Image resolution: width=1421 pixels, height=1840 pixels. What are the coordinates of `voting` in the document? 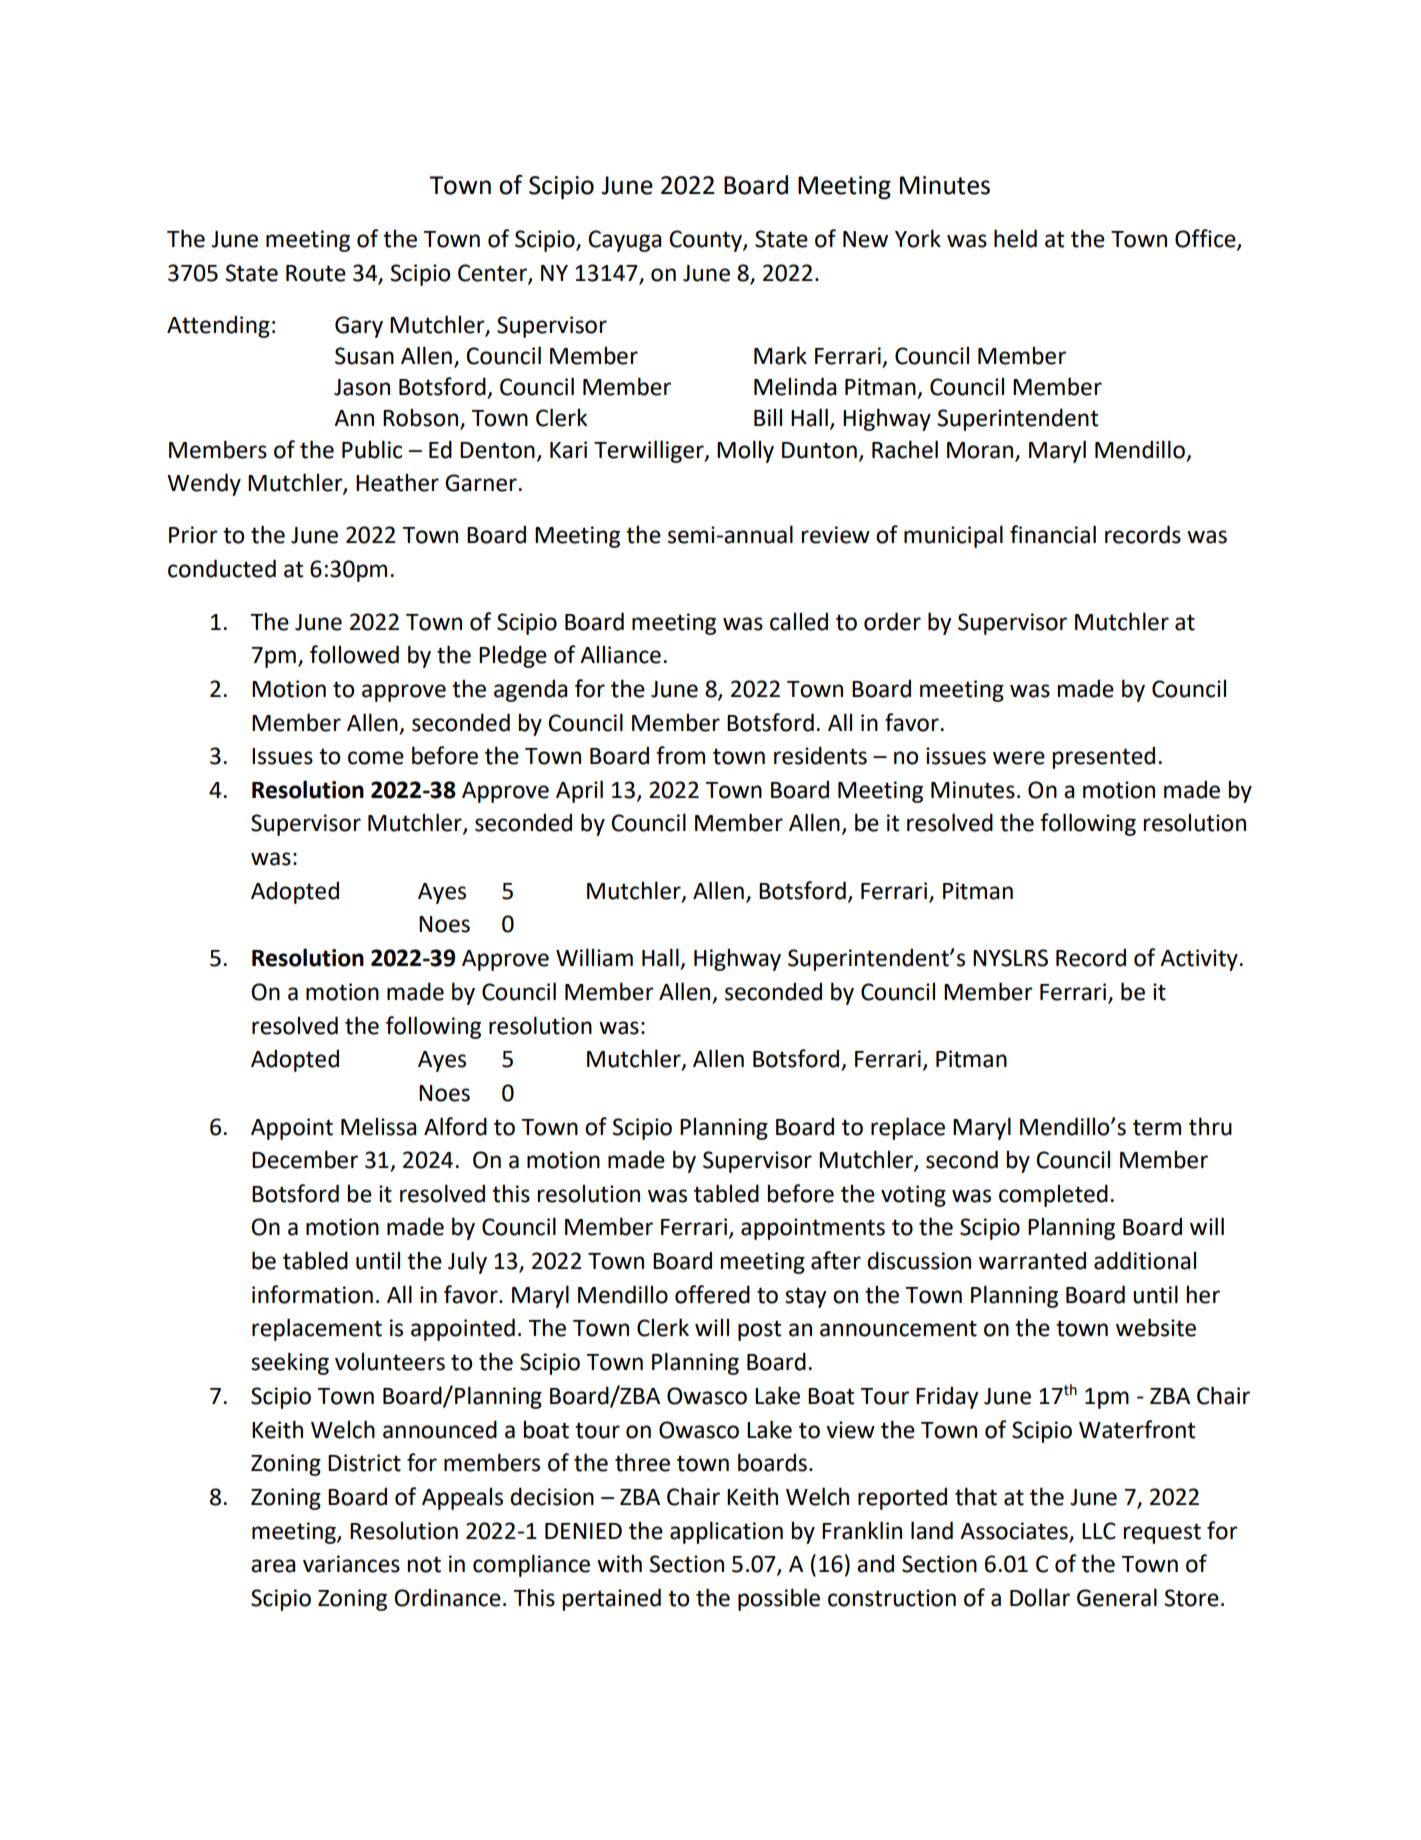 It's located at (913, 1196).
